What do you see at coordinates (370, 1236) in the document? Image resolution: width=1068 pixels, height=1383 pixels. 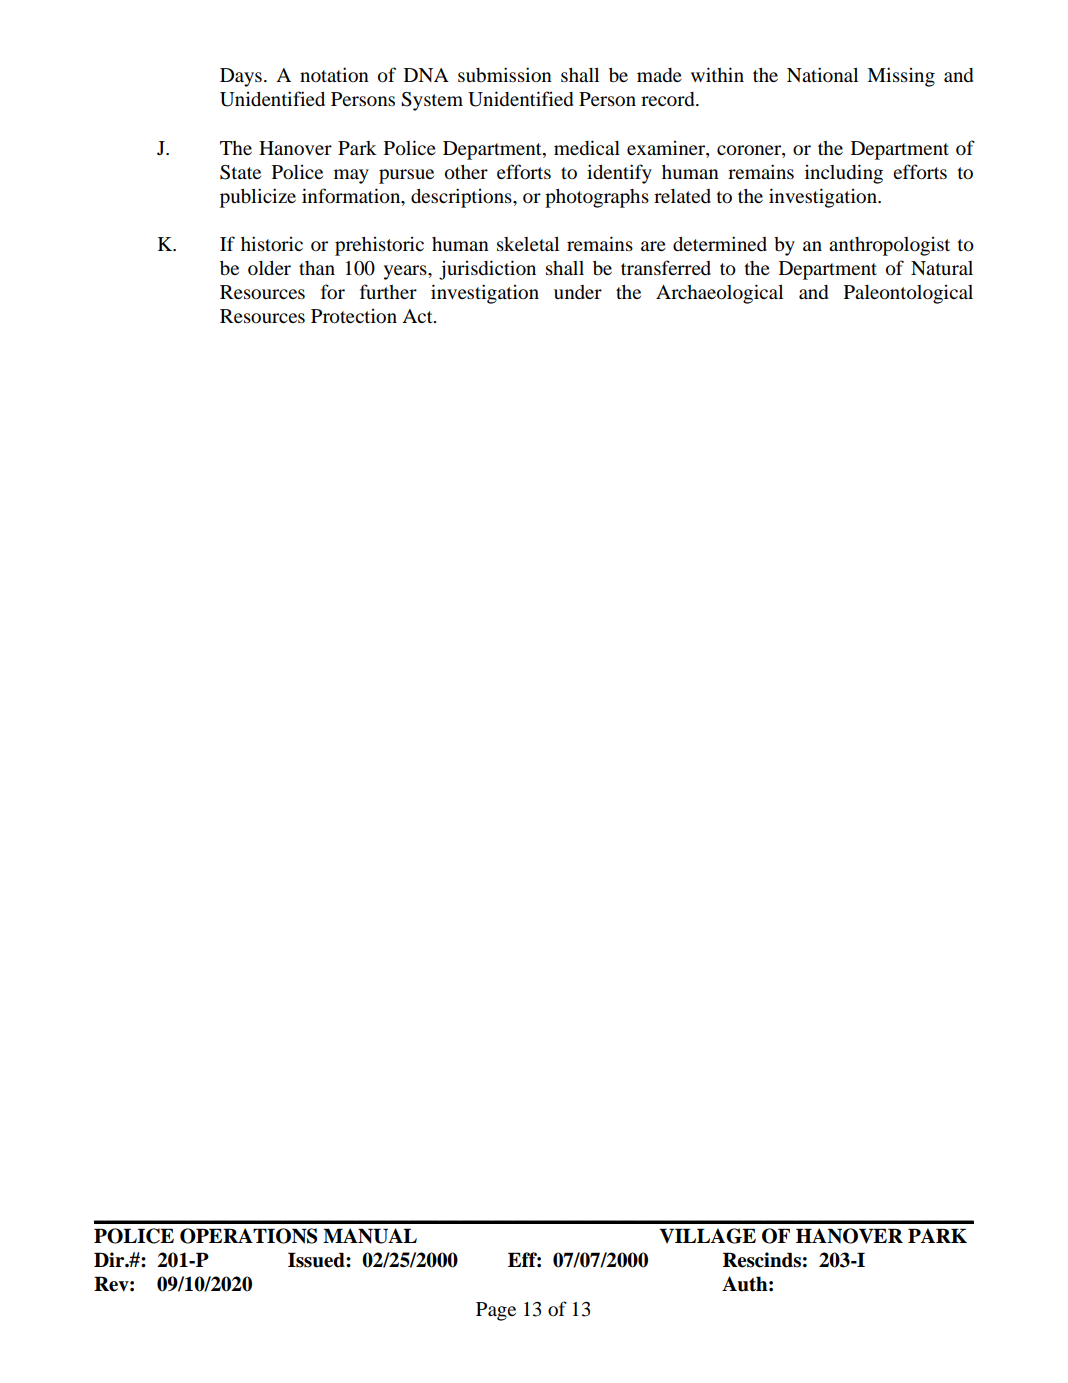 I see `MANUAL` at bounding box center [370, 1236].
